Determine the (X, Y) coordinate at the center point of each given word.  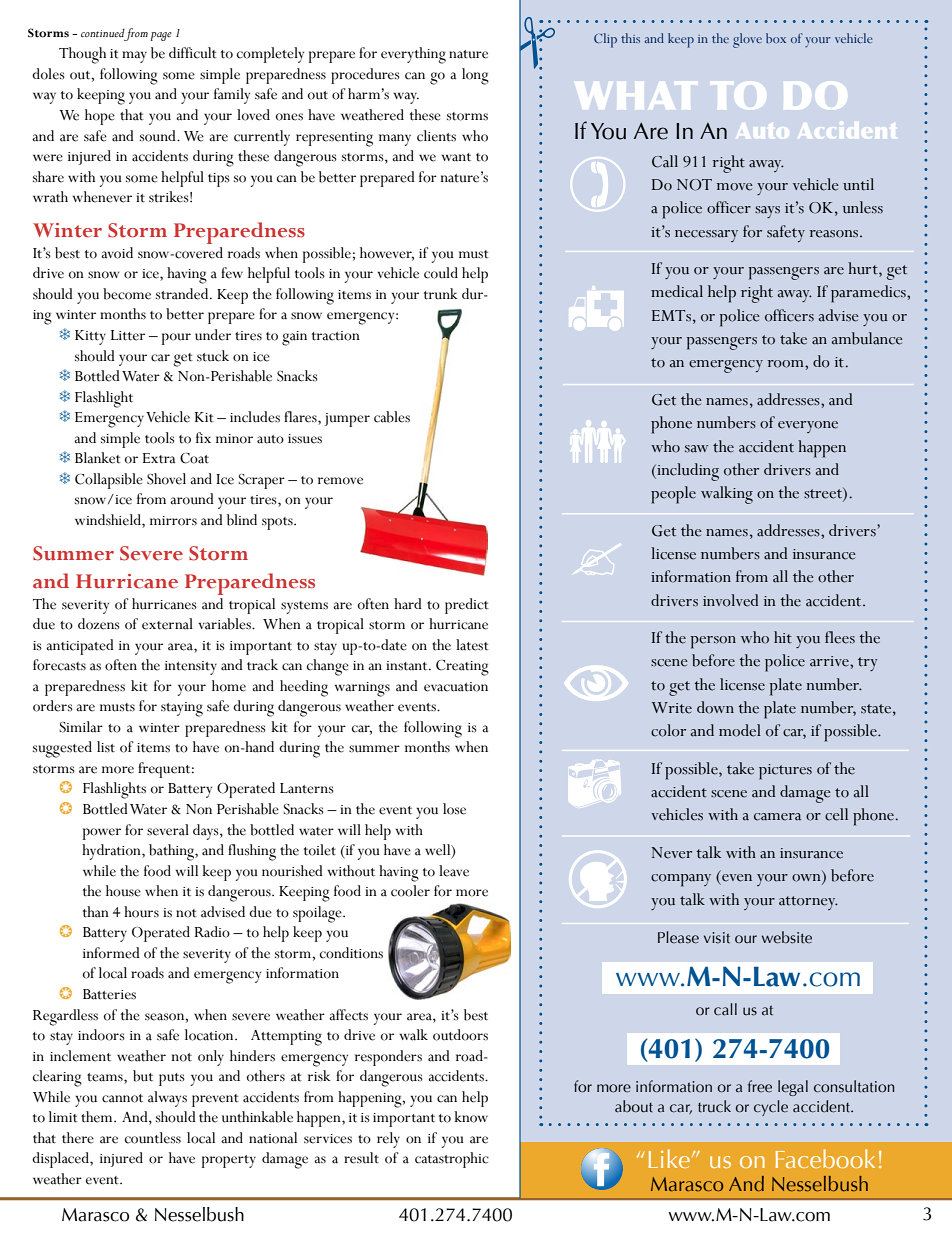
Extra (159, 458)
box (776, 38)
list (106, 747)
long (475, 76)
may (134, 57)
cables (392, 417)
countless (153, 1138)
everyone (808, 427)
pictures (785, 772)
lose (454, 809)
